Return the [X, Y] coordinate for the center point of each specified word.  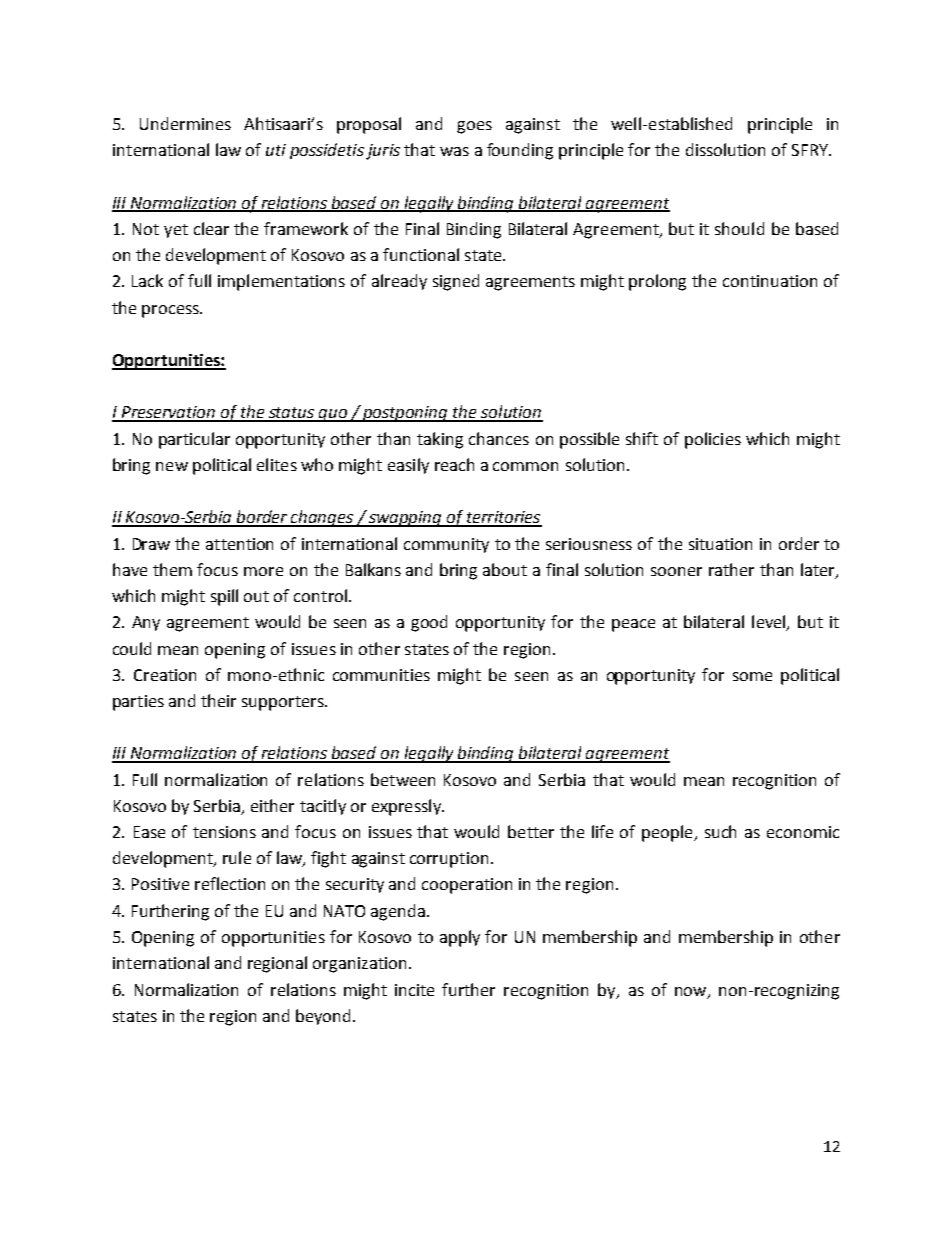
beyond [323, 1017]
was [454, 151]
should [739, 228]
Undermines [185, 123]
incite [414, 990]
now [692, 992]
